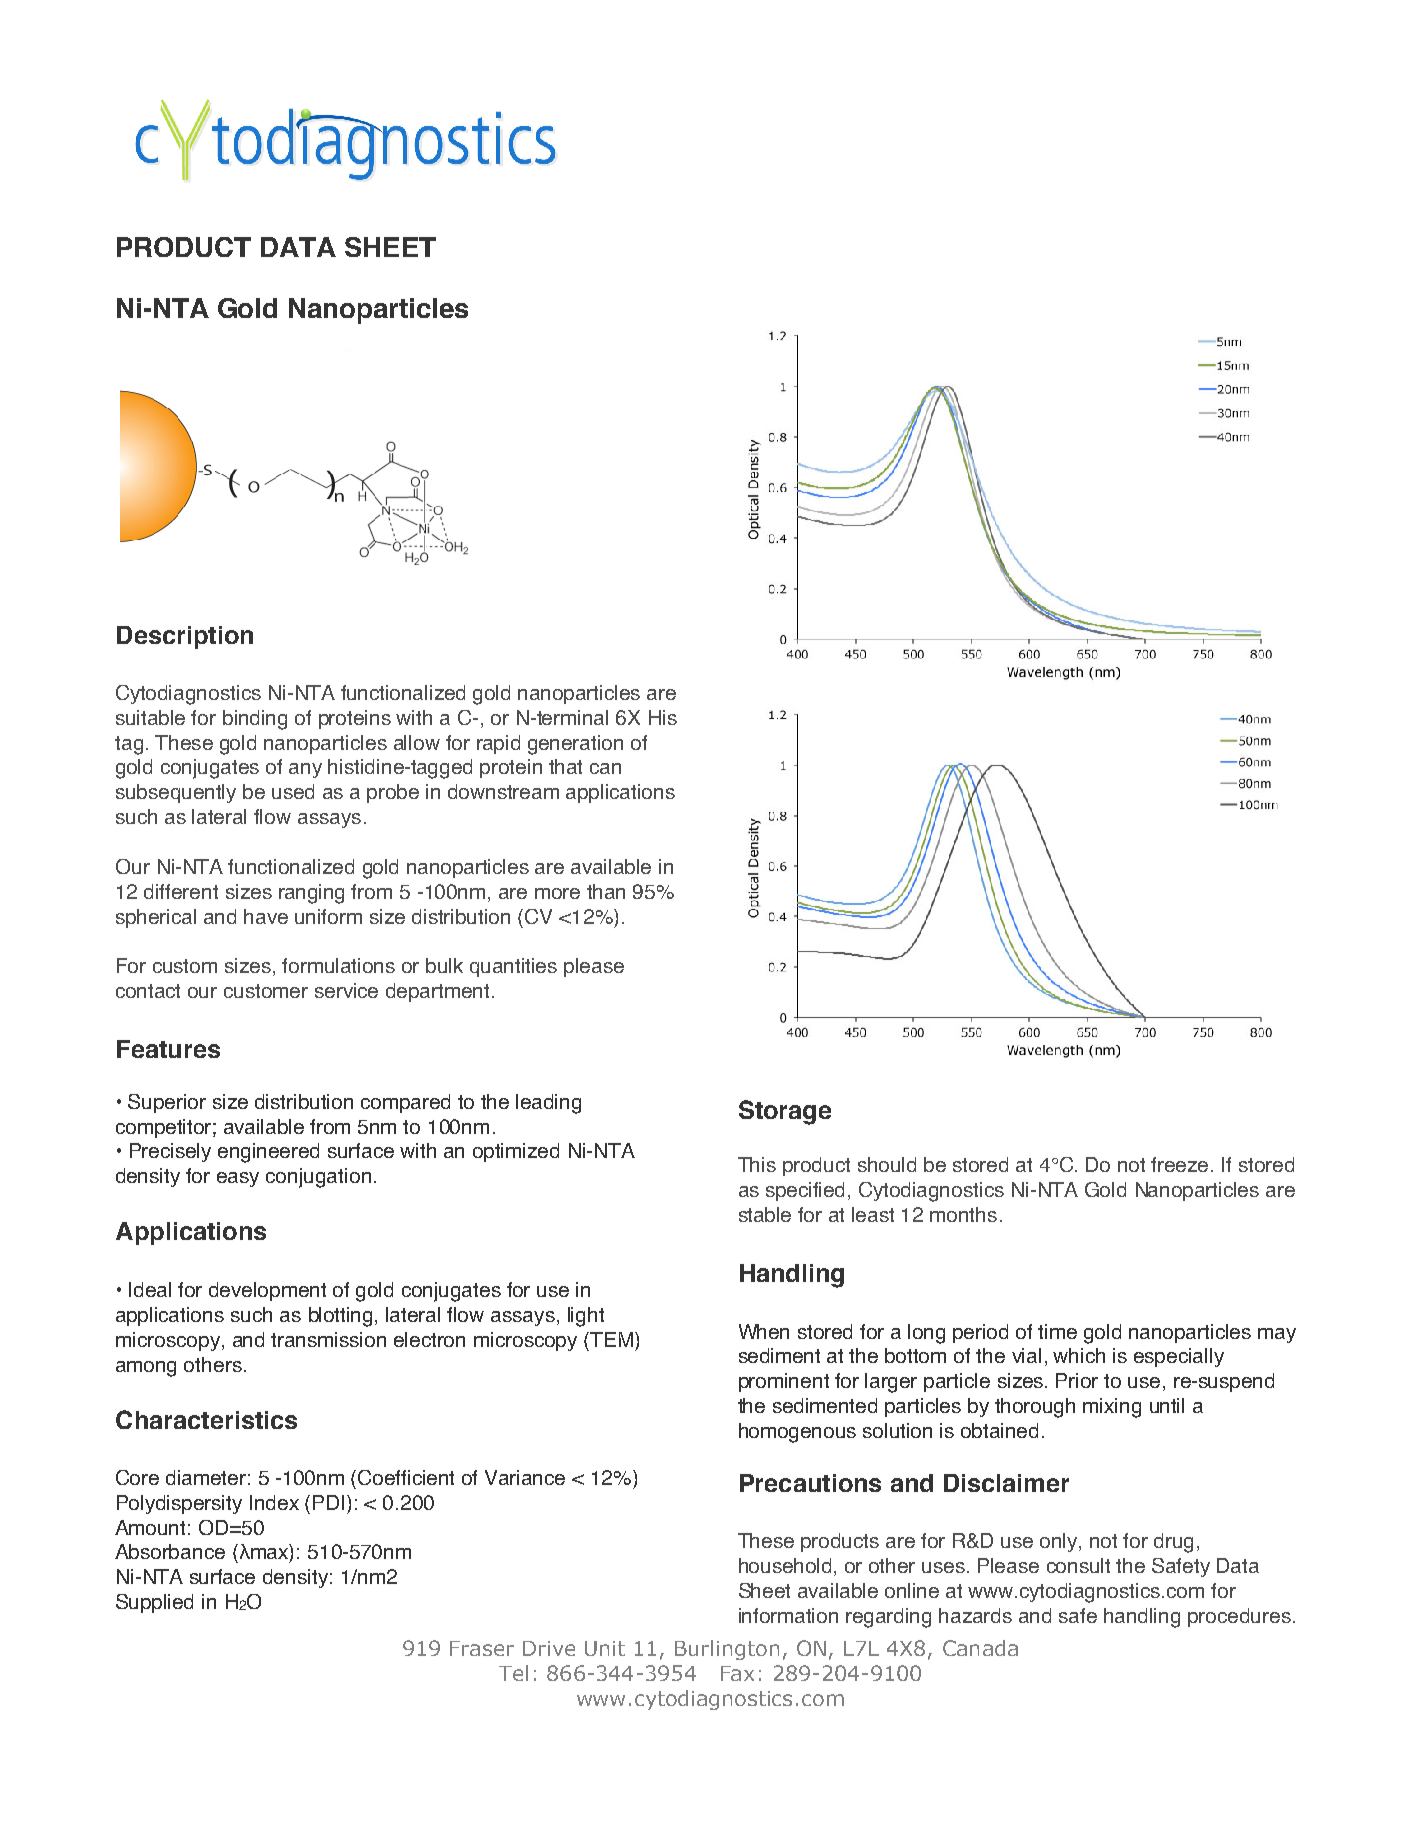 This screenshot has width=1408, height=1823. What do you see at coordinates (606, 891) in the screenshot?
I see `than` at bounding box center [606, 891].
